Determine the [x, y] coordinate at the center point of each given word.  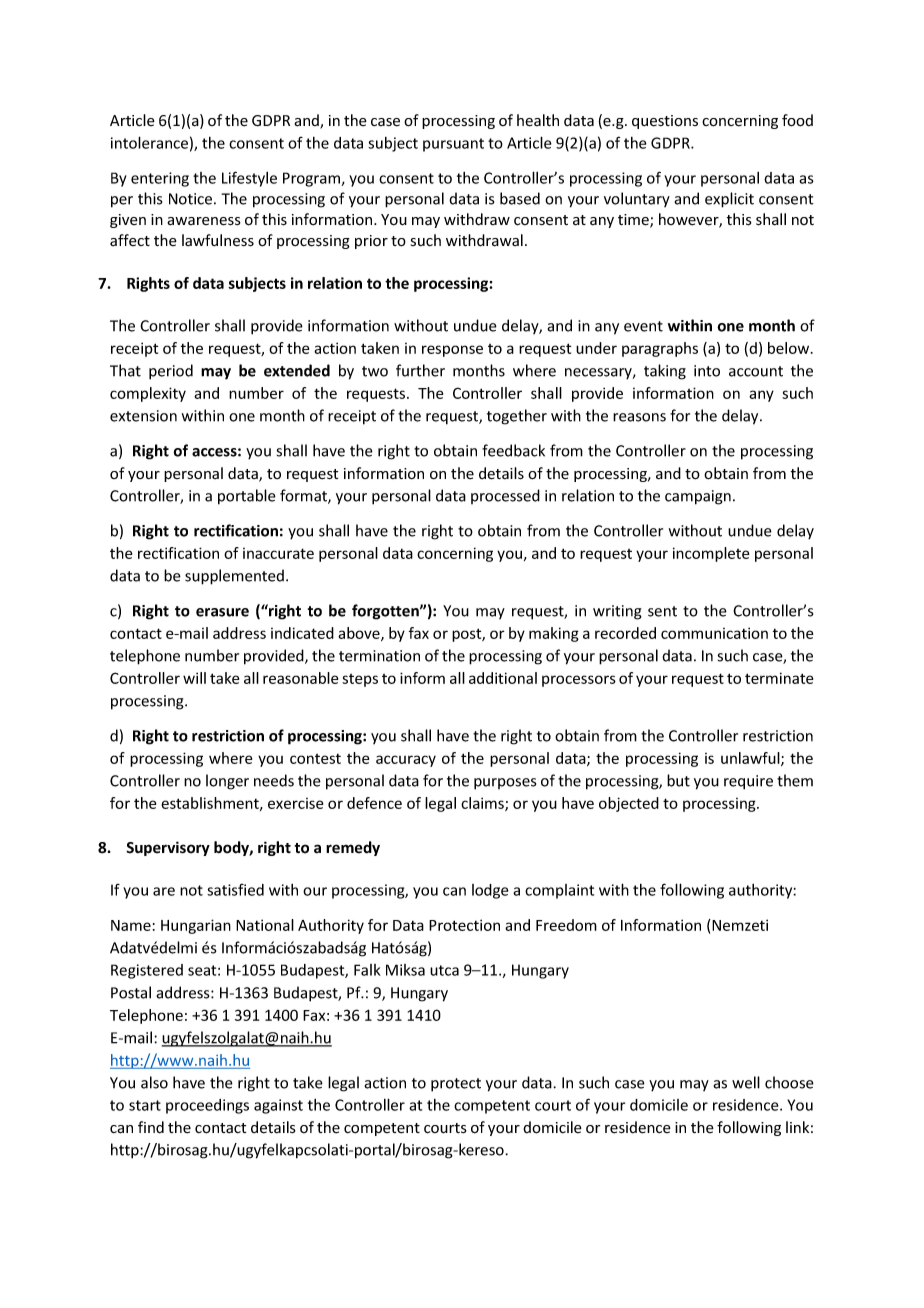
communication [714, 633]
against [278, 1106]
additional [503, 678]
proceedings [207, 1106]
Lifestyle [249, 179]
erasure [222, 612]
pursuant [453, 145]
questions [665, 122]
